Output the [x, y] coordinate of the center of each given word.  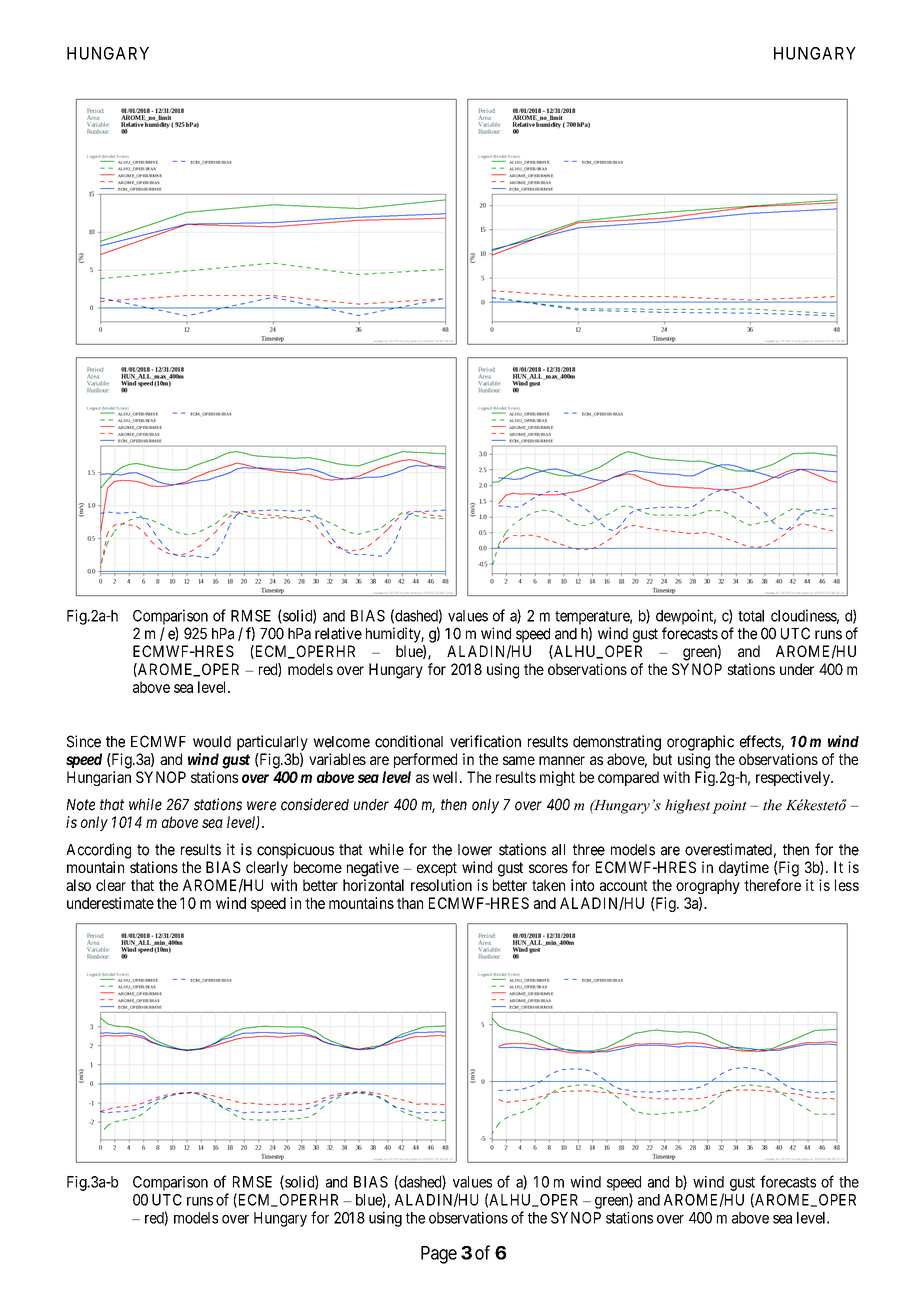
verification [485, 741]
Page [439, 1255]
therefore [772, 885]
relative [338, 633]
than [410, 903]
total [751, 616]
